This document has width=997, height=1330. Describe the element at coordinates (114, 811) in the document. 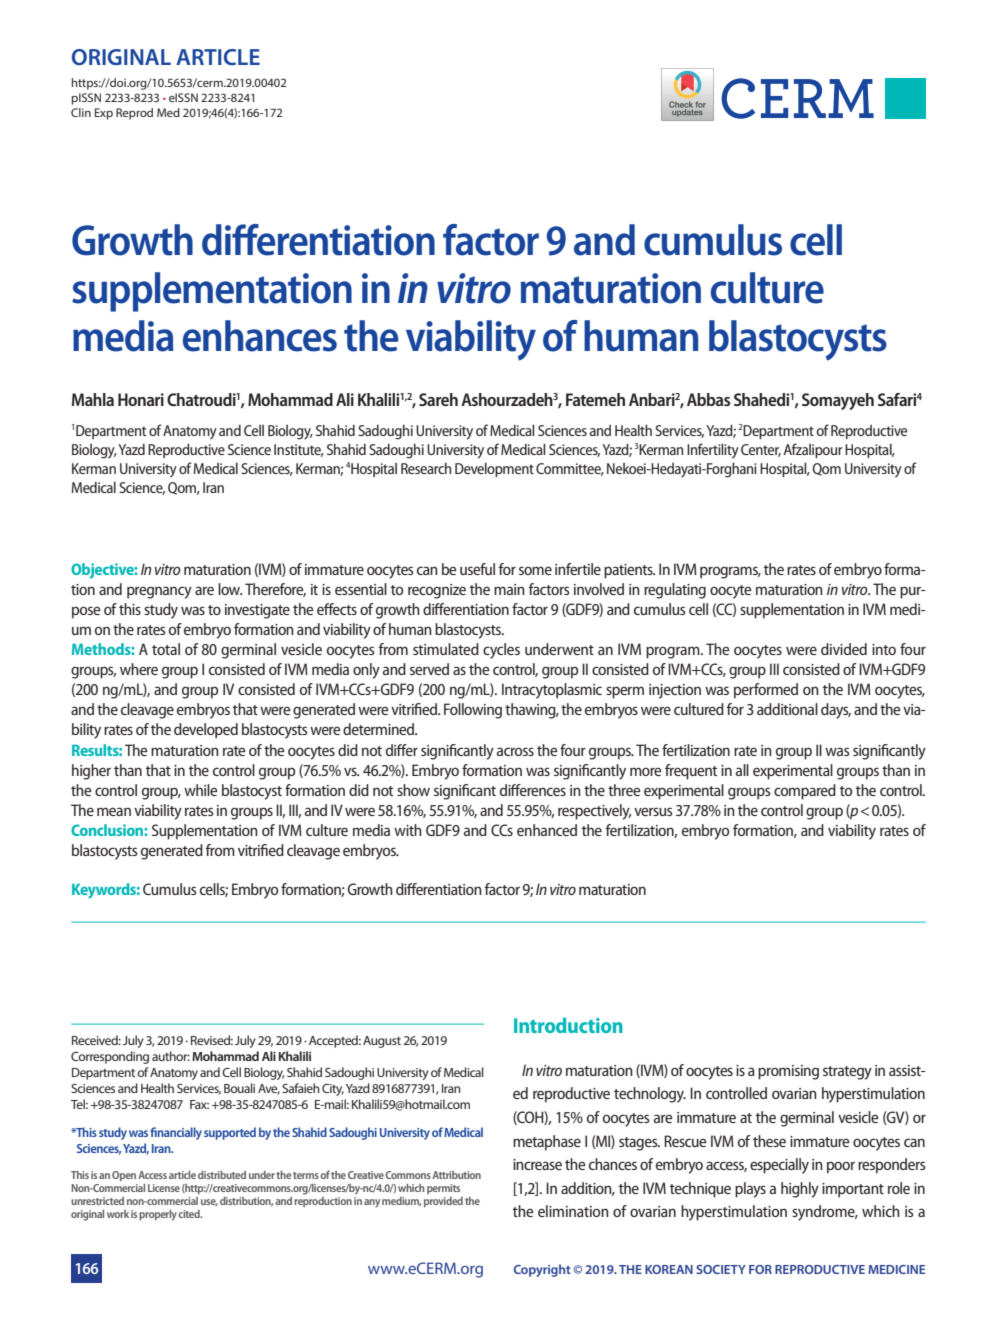

I see `mean` at that location.
